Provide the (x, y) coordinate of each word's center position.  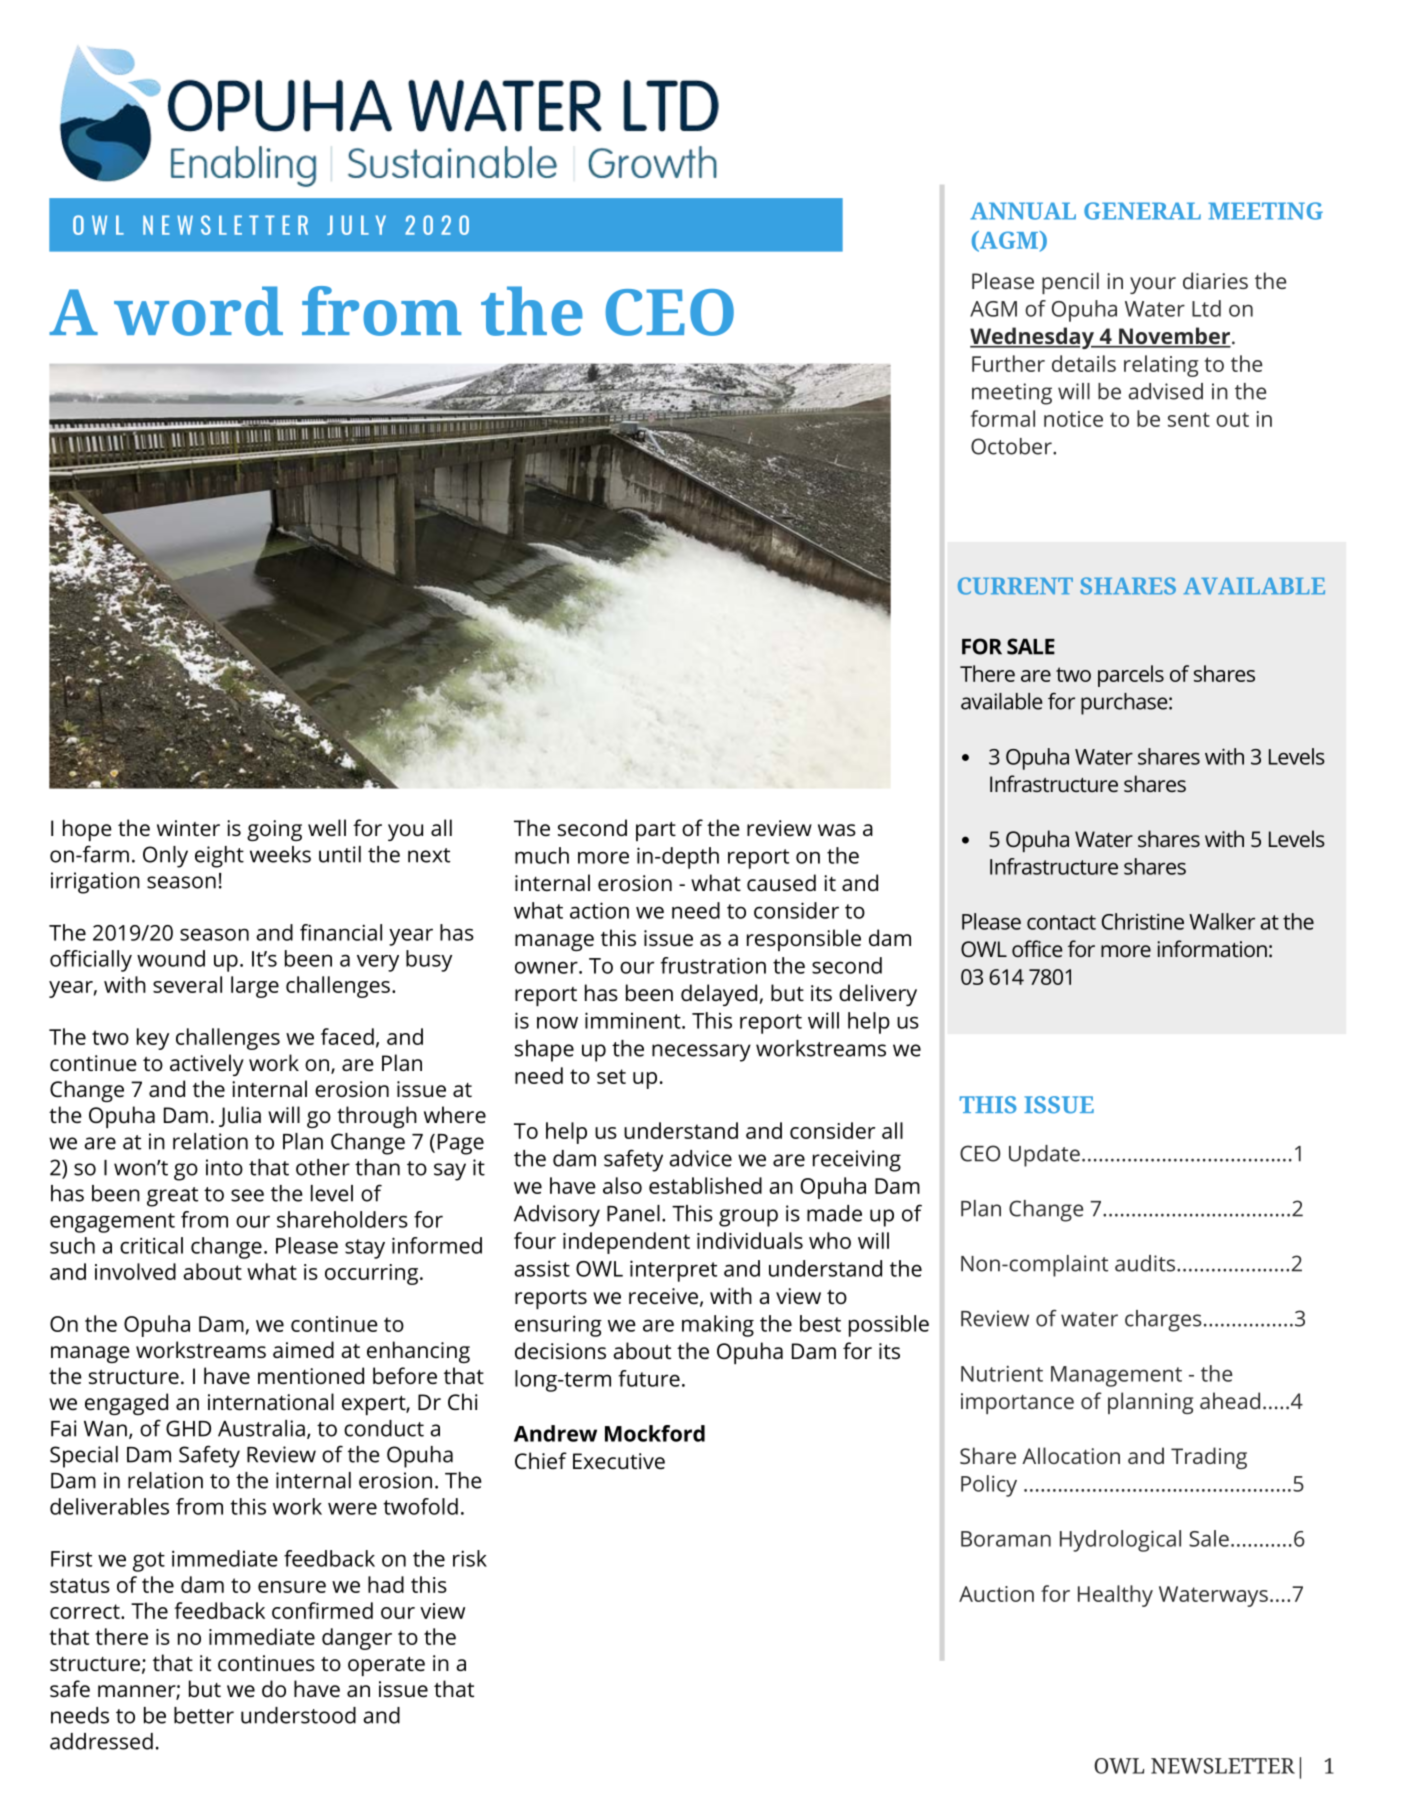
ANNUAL (1023, 211)
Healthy (1115, 1596)
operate (386, 1666)
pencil (1070, 283)
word (198, 311)
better (204, 1715)
